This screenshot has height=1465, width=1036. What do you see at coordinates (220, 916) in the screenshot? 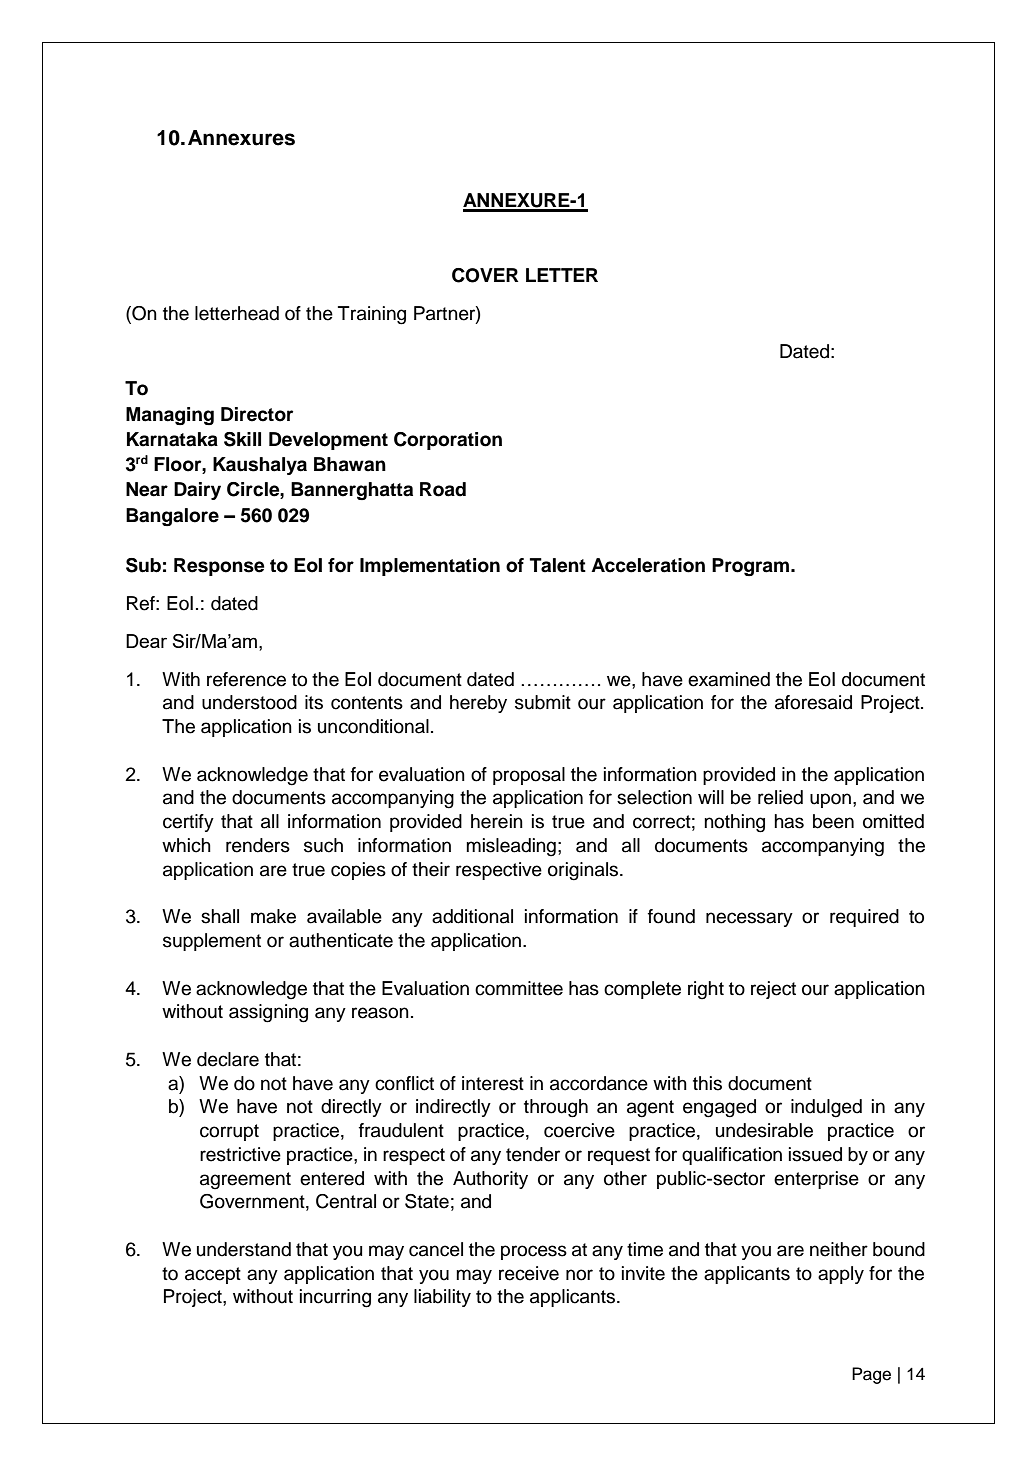
I see `shall` at bounding box center [220, 916].
